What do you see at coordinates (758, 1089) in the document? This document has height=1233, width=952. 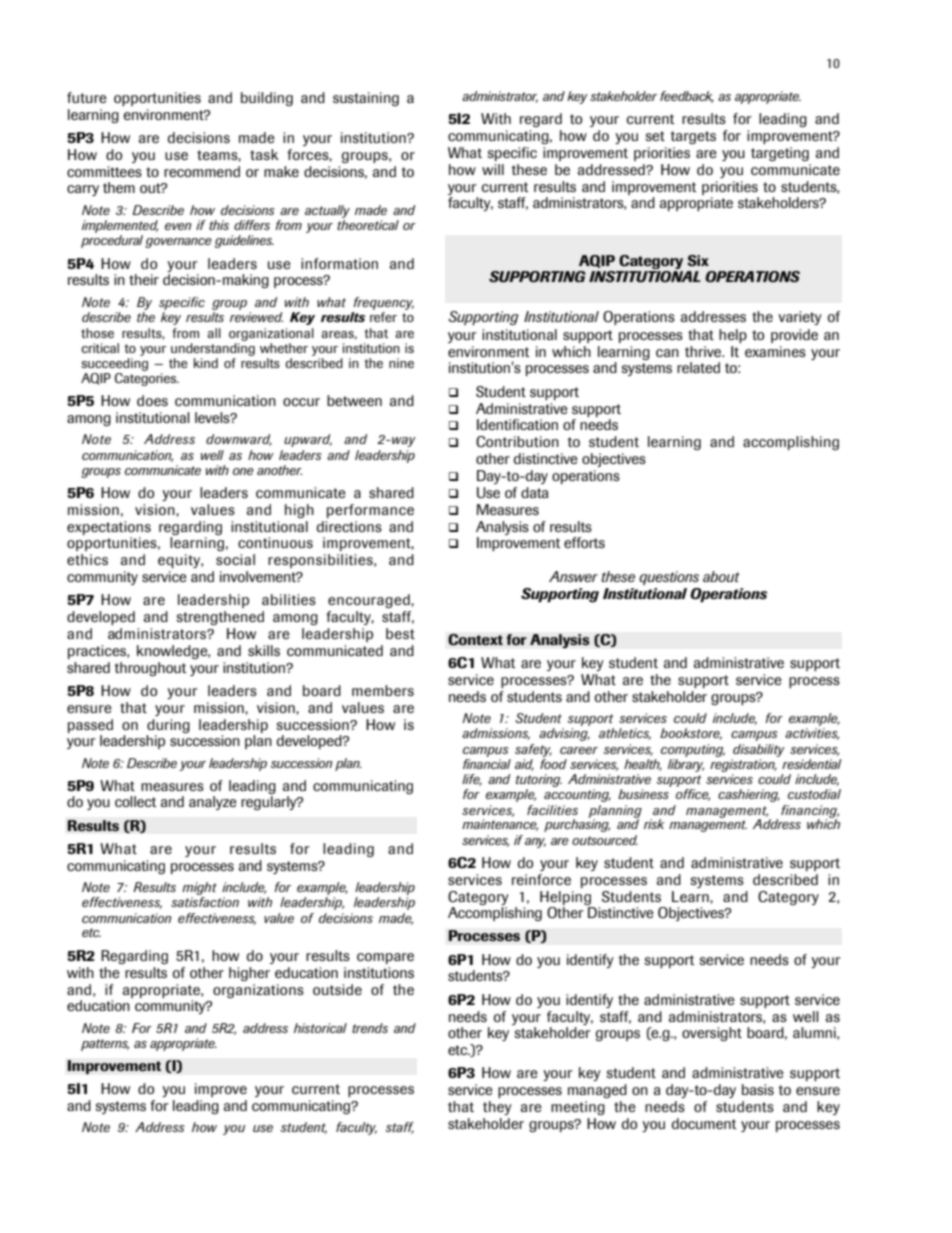 I see `basis` at bounding box center [758, 1089].
